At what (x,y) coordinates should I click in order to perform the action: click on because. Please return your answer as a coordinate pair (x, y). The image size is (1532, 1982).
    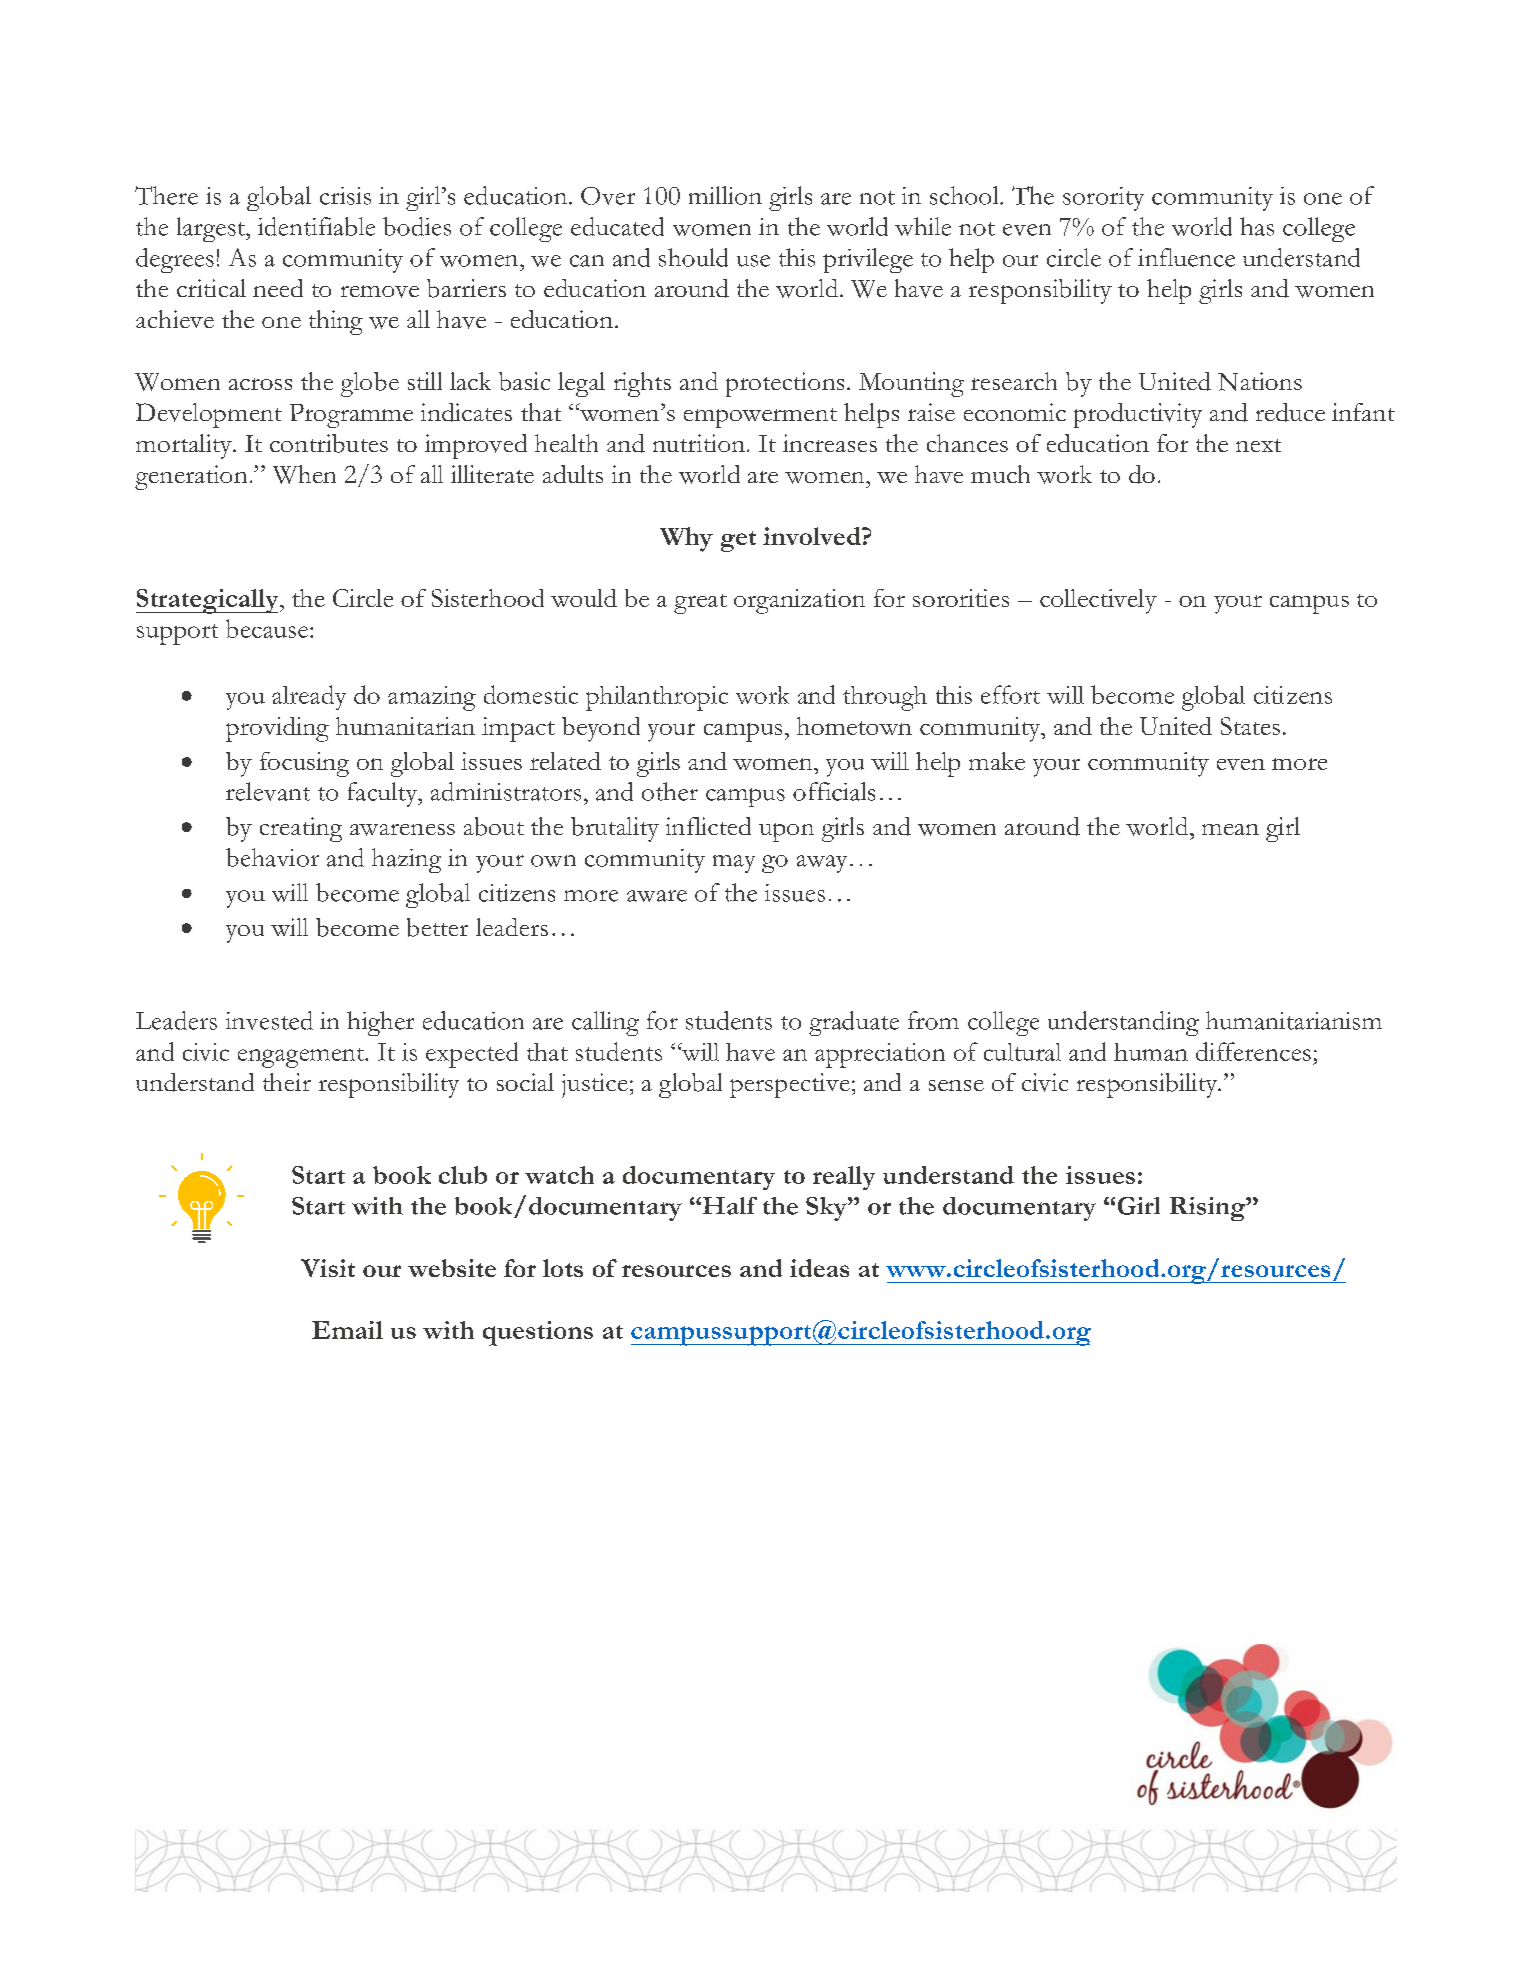
    Looking at the image, I should click on (268, 628).
